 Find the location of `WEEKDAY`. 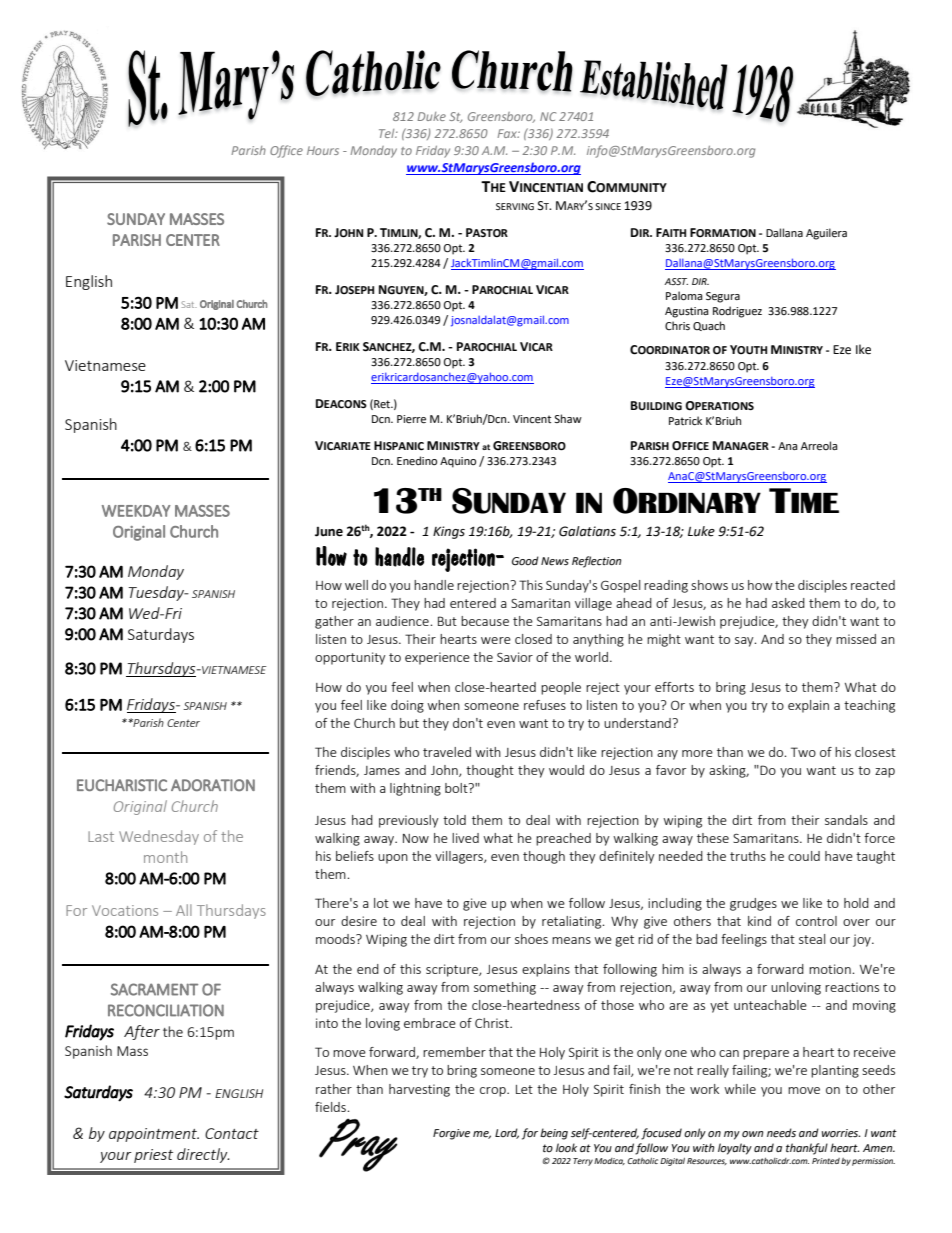

WEEKDAY is located at coordinates (136, 511).
